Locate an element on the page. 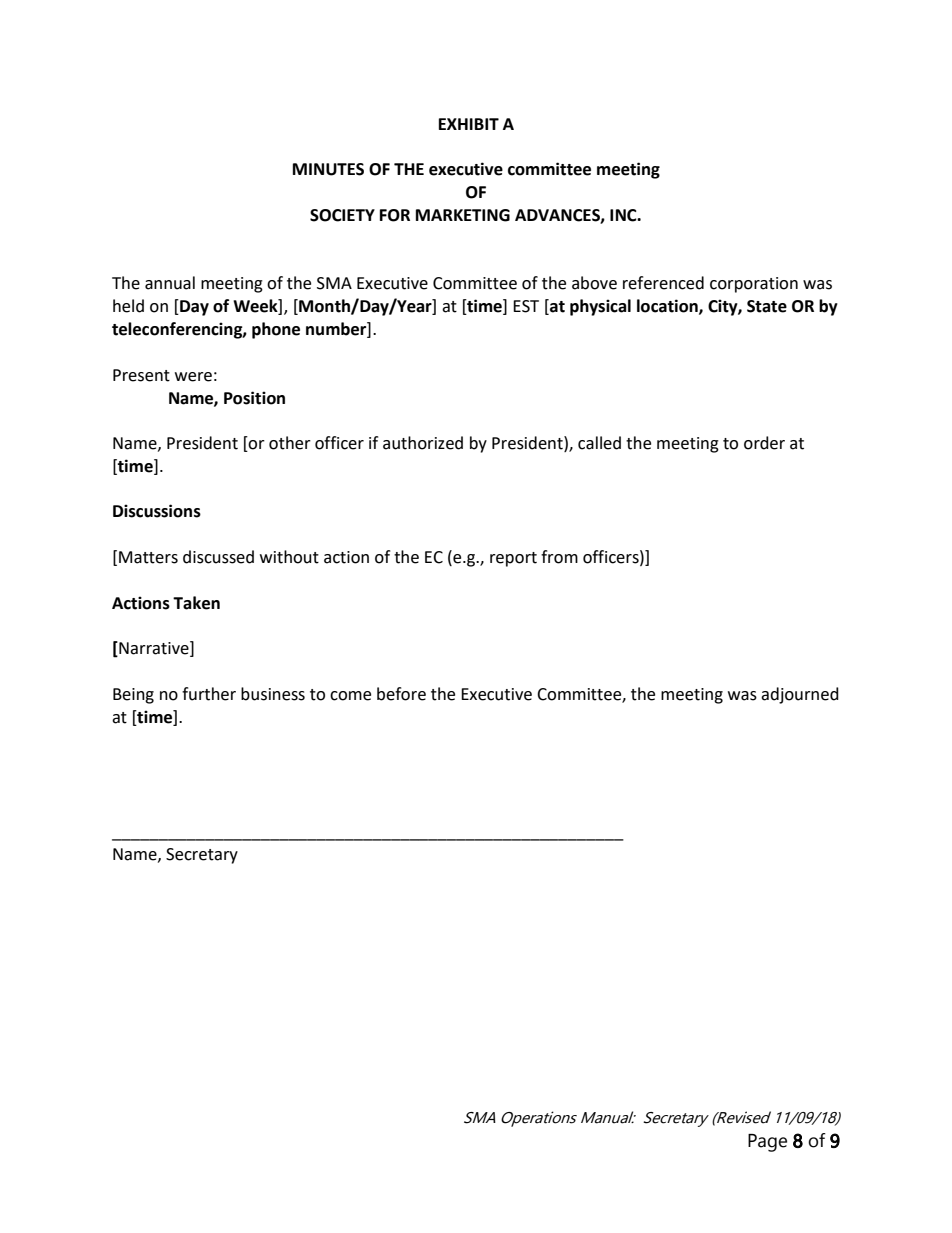 The height and width of the page is (1233, 952). Being is located at coordinates (133, 696).
